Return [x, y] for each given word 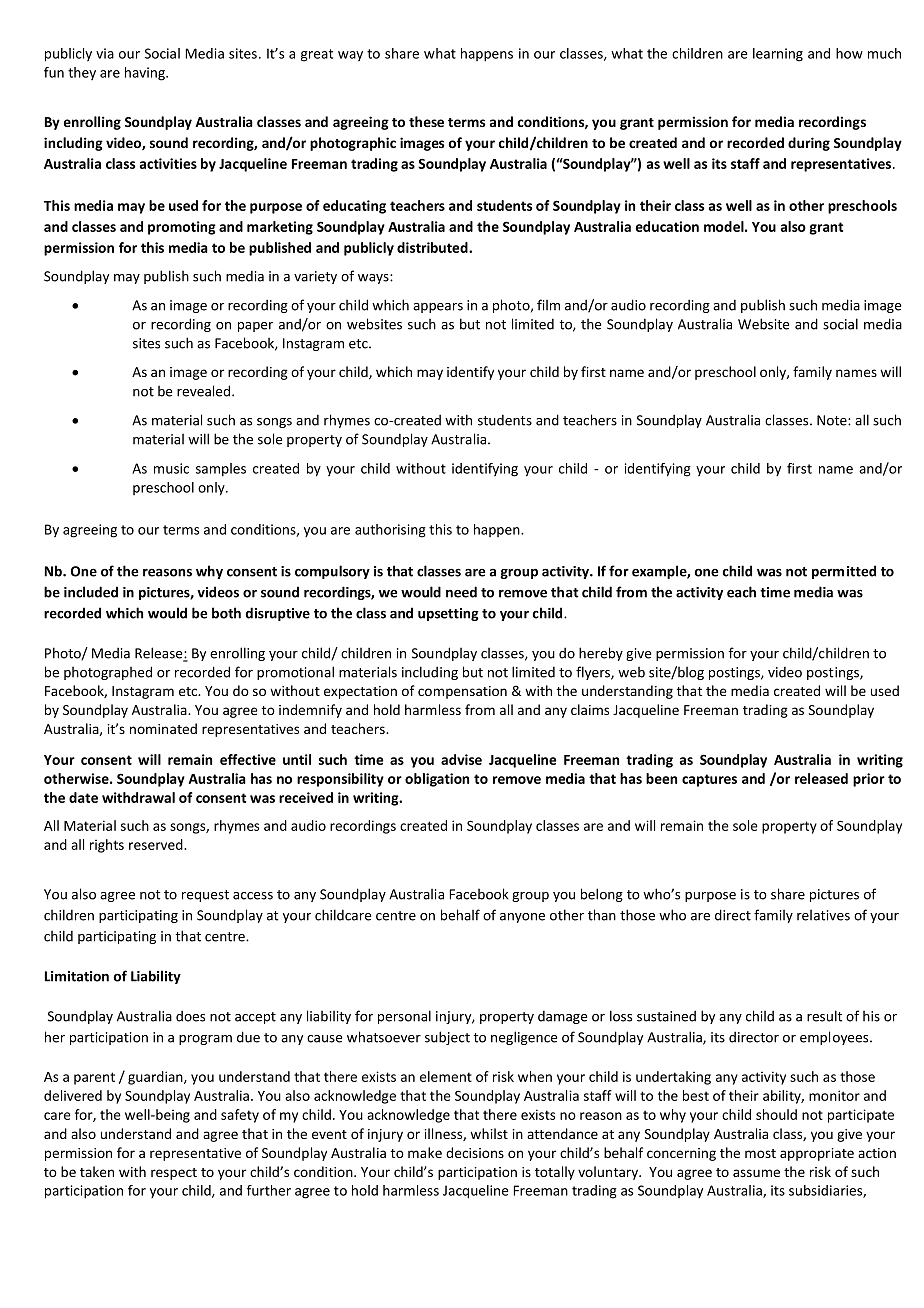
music [171, 468]
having [146, 74]
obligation [437, 780]
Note [833, 420]
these [426, 121]
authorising [390, 531]
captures [709, 780]
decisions [475, 1152]
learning [778, 55]
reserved [157, 844]
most [760, 1153]
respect [174, 1174]
